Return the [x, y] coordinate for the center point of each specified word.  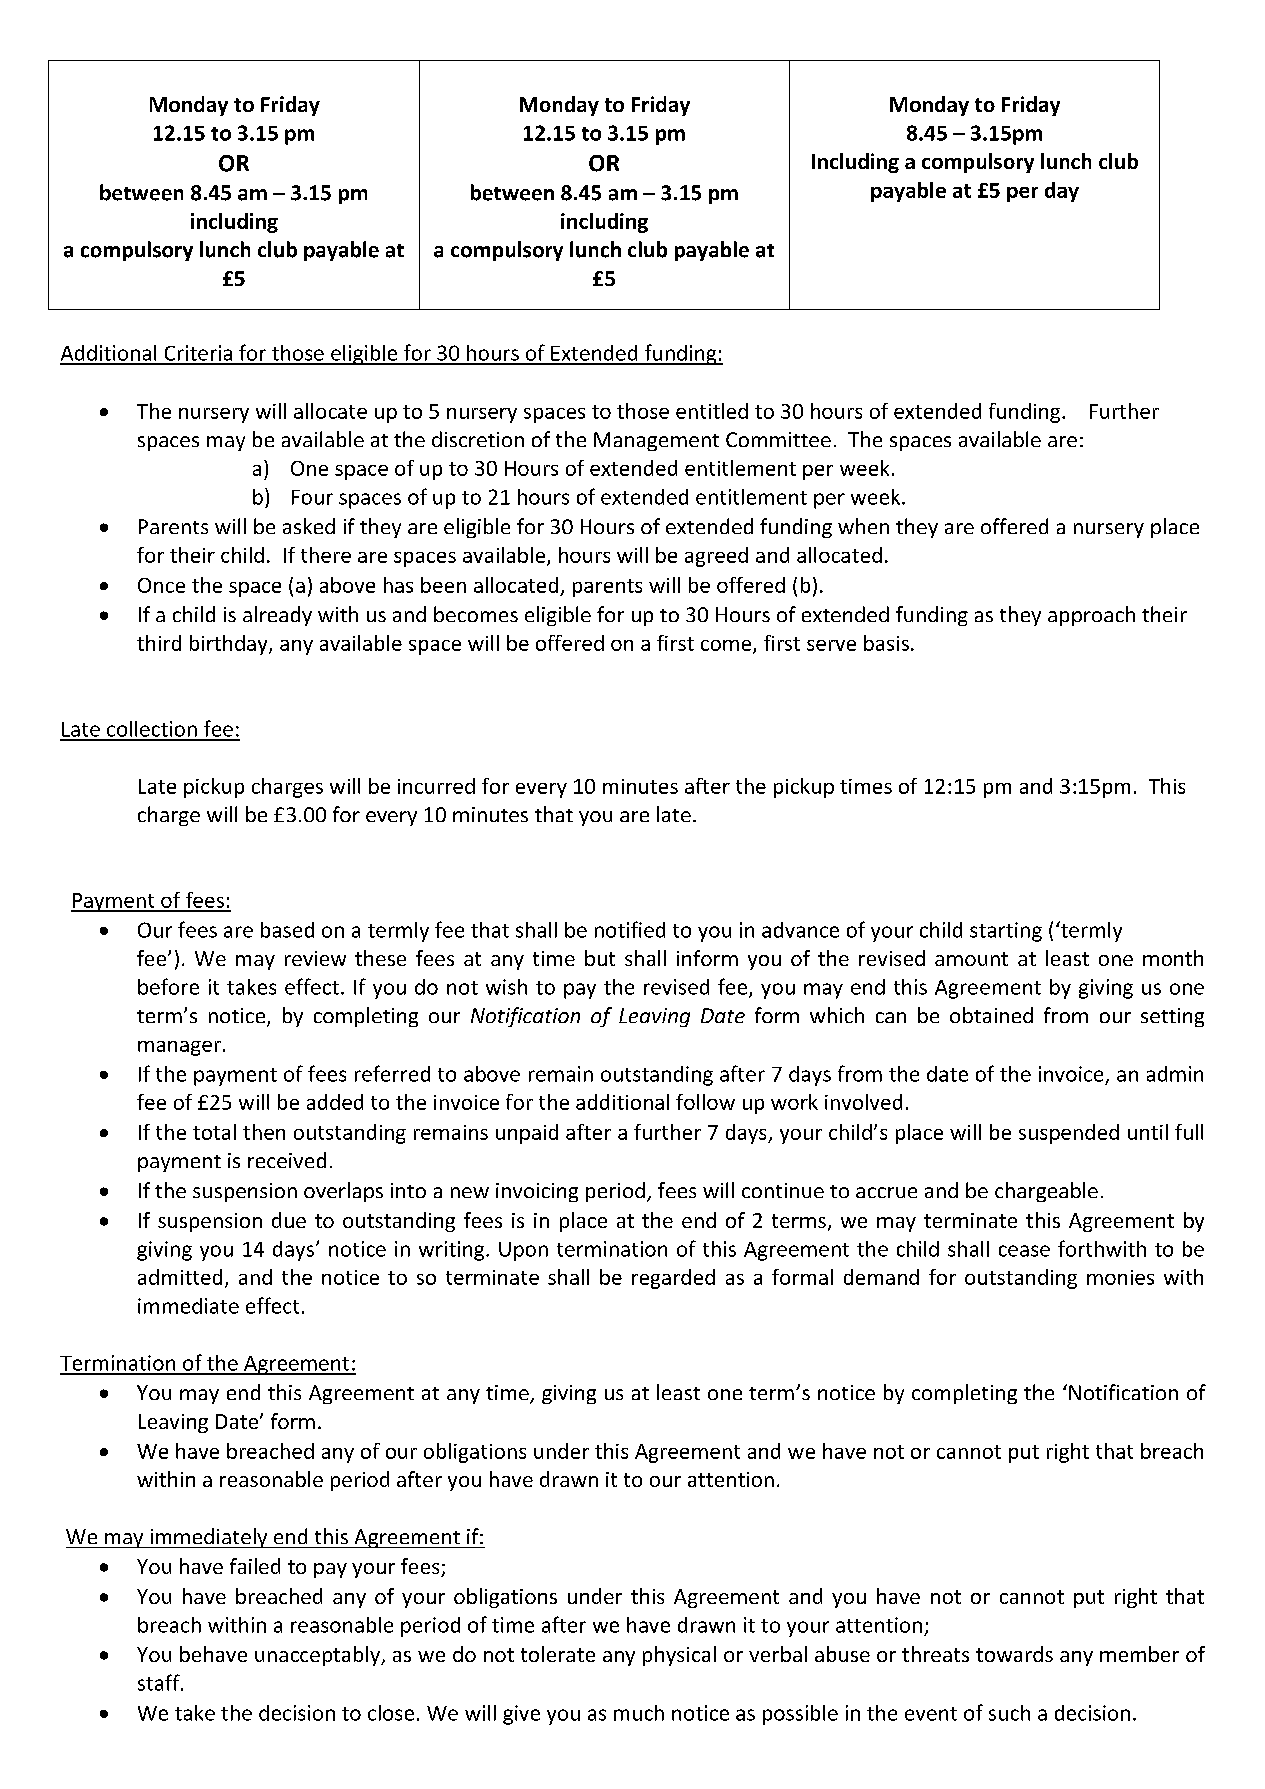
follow [705, 1102]
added [335, 1102]
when [863, 526]
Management [656, 441]
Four [312, 497]
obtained [991, 1015]
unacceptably [318, 1656]
